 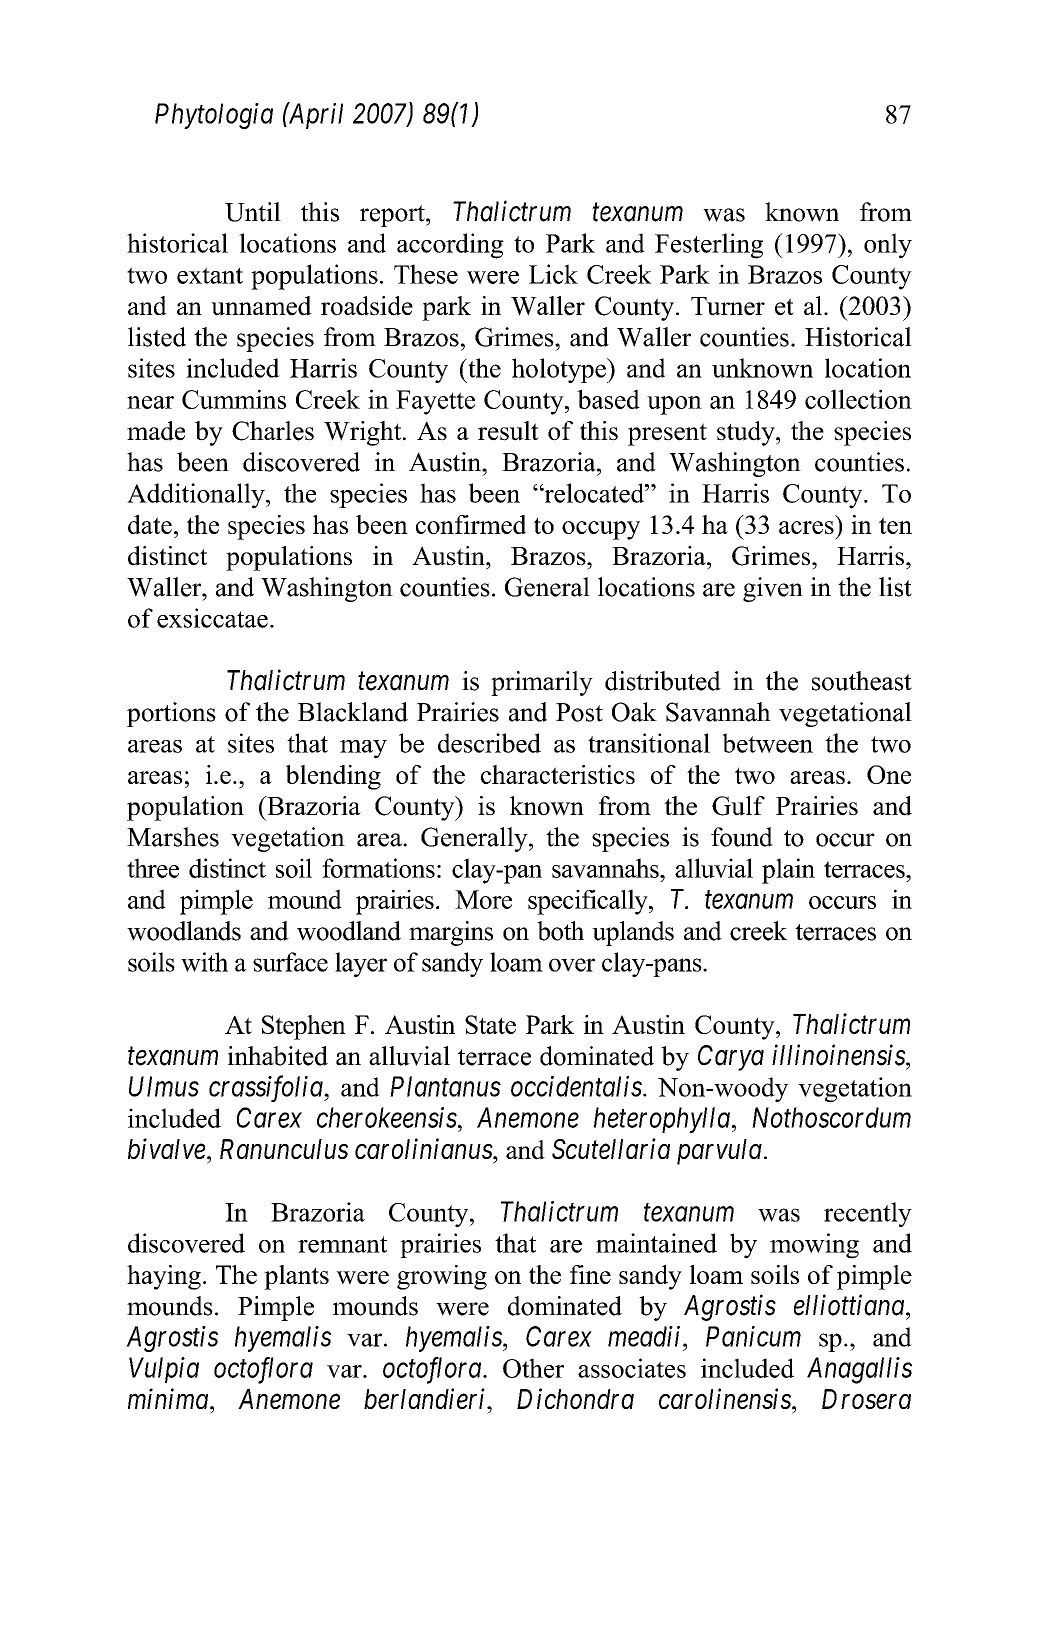 I want to click on Additionally, so click(x=197, y=496).
